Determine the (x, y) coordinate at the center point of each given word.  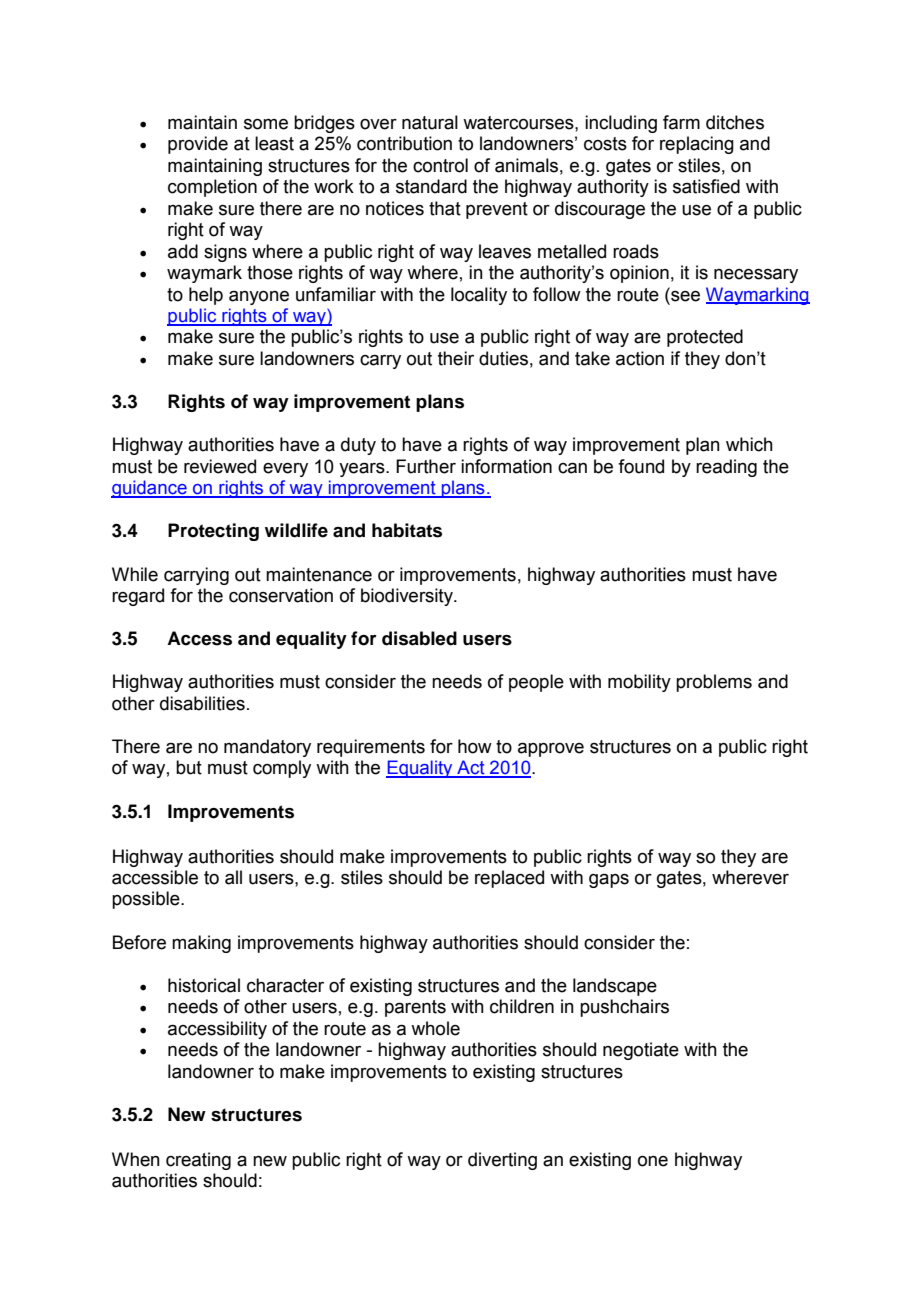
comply (282, 769)
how (475, 746)
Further (426, 466)
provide (198, 145)
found (641, 466)
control (440, 165)
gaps (609, 881)
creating (198, 1161)
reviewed (220, 466)
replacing (697, 145)
